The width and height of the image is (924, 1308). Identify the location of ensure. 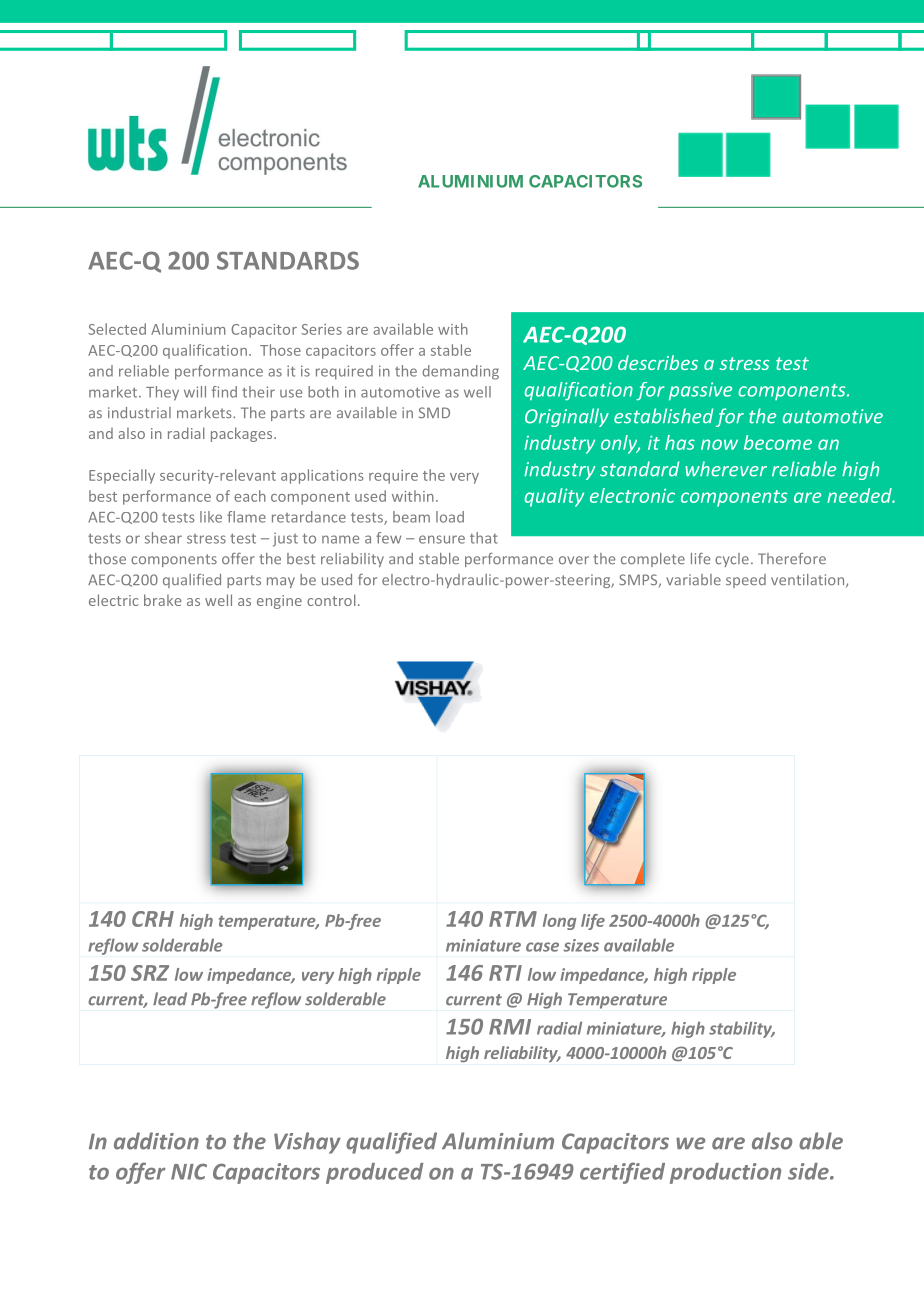
(442, 539).
